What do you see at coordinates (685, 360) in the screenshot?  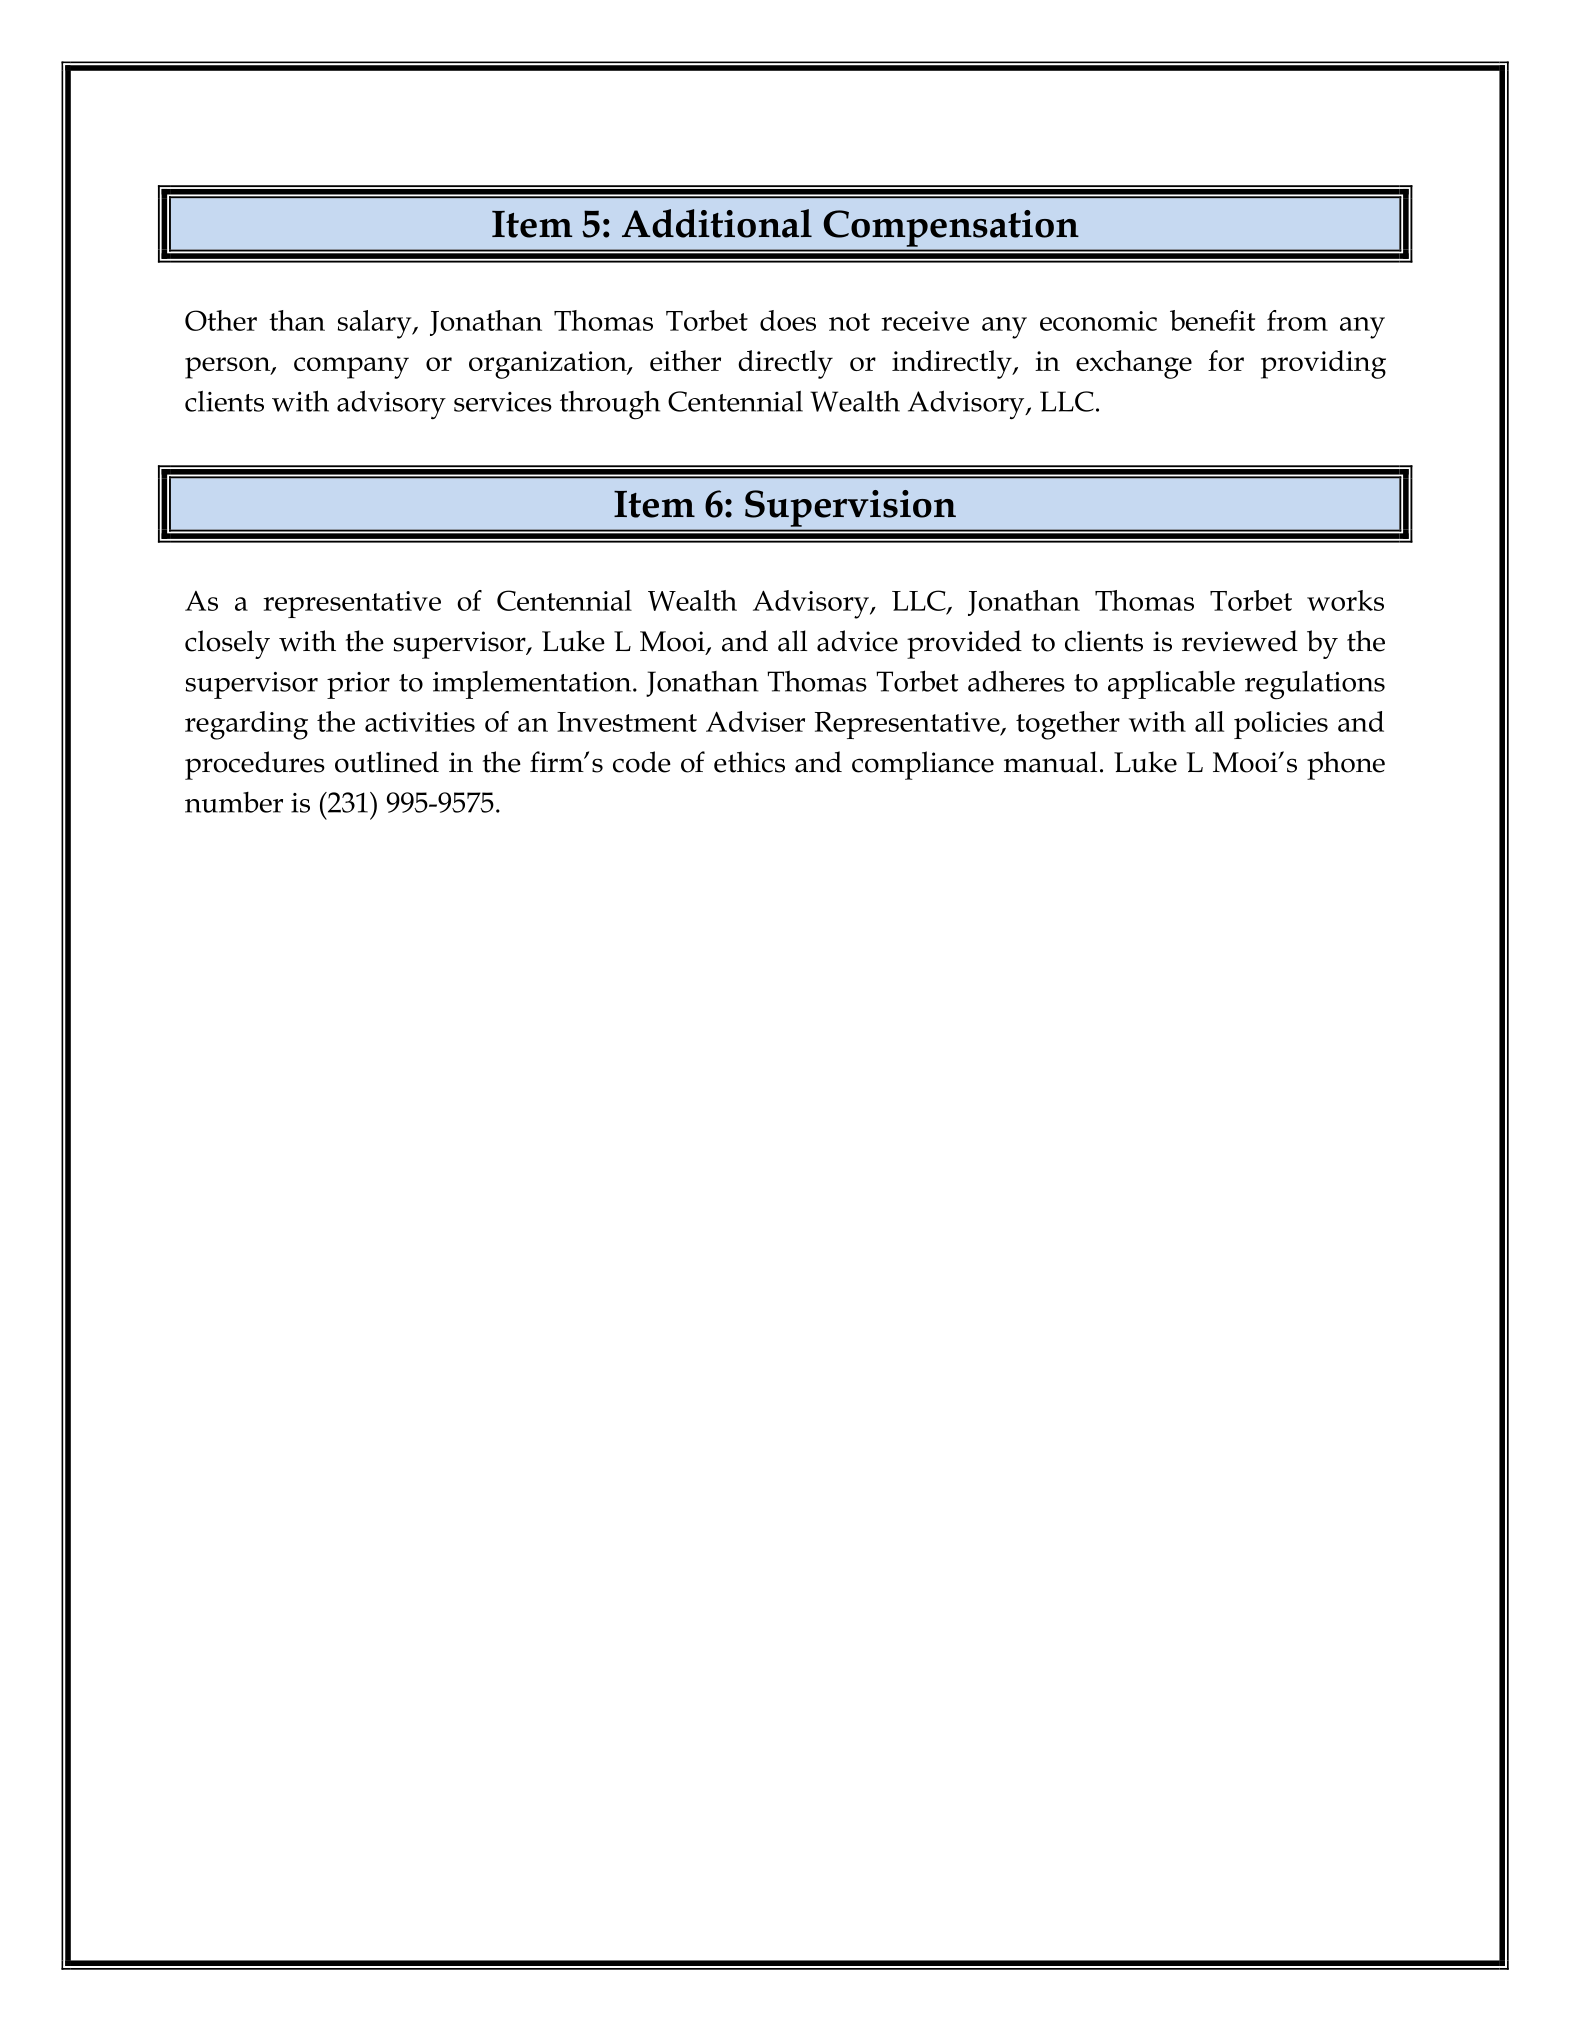 I see `either` at bounding box center [685, 360].
